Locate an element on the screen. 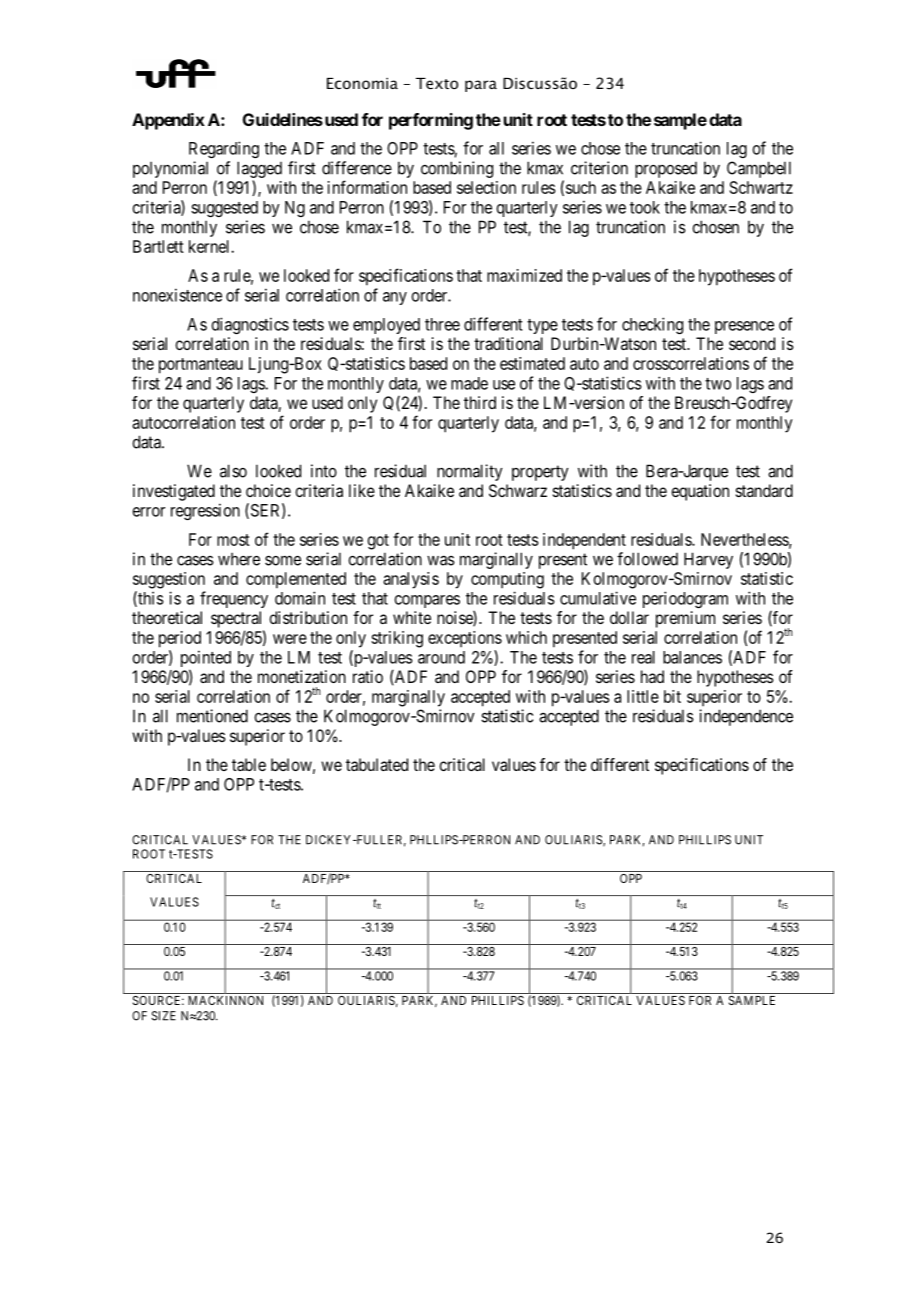  Harvey is located at coordinates (708, 560).
